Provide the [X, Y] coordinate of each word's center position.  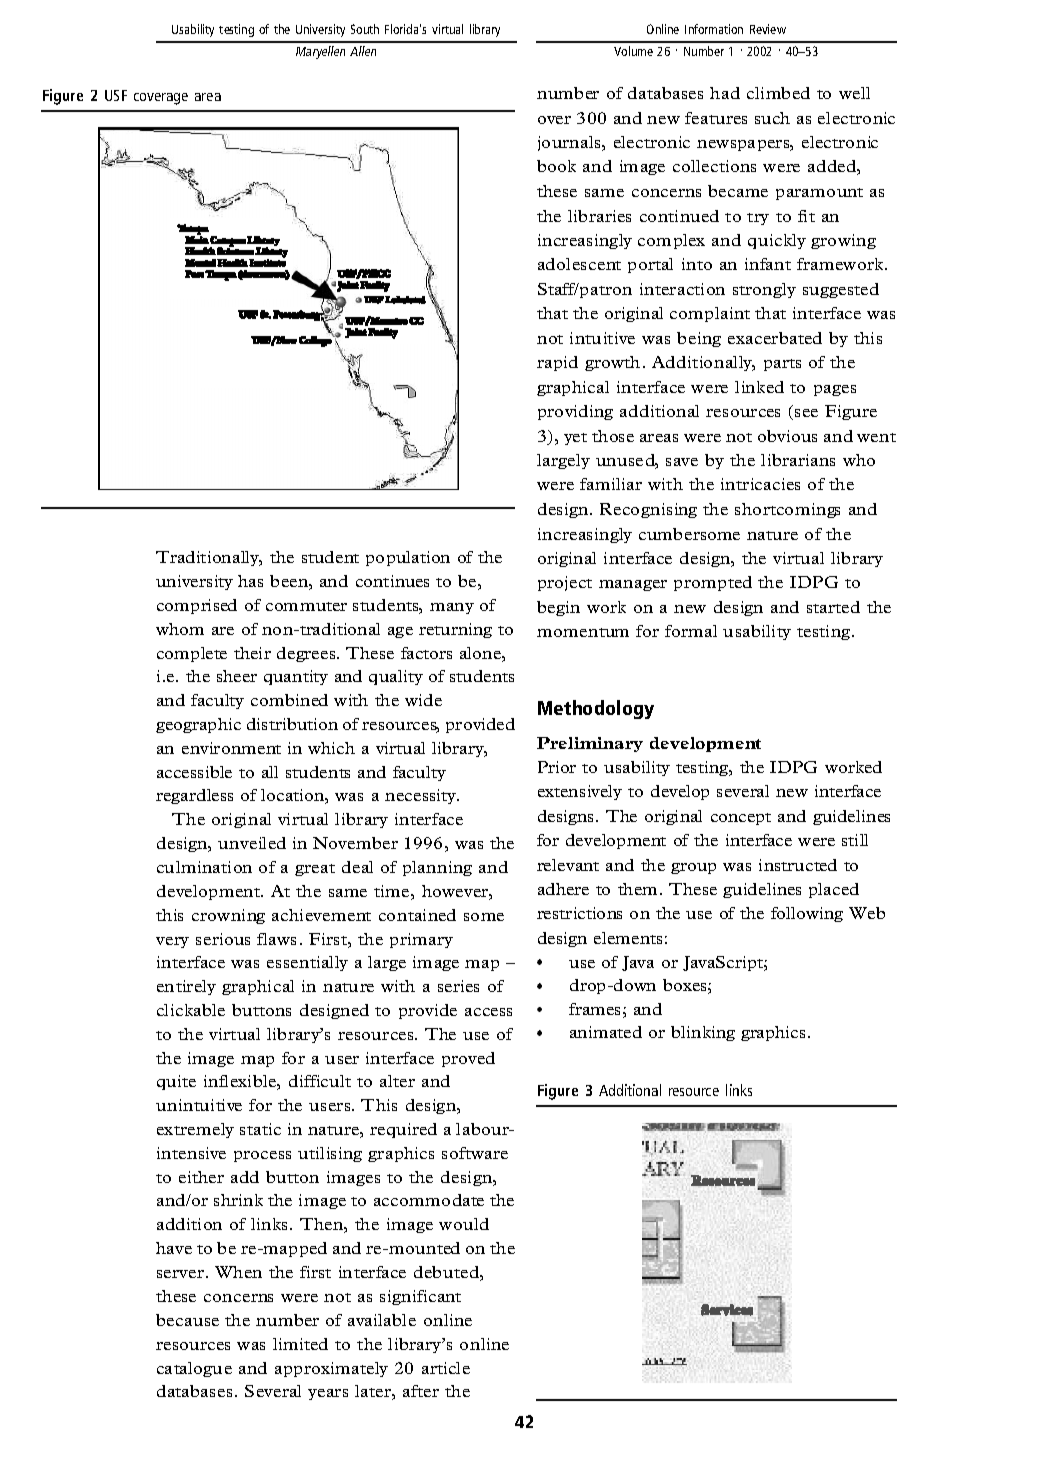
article [446, 1368]
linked [759, 387]
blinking [703, 1033]
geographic [198, 725]
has [250, 581]
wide [423, 700]
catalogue [194, 1369]
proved [468, 1059]
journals [570, 143]
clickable [191, 1010]
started [833, 607]
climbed [778, 93]
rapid [557, 363]
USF [116, 95]
